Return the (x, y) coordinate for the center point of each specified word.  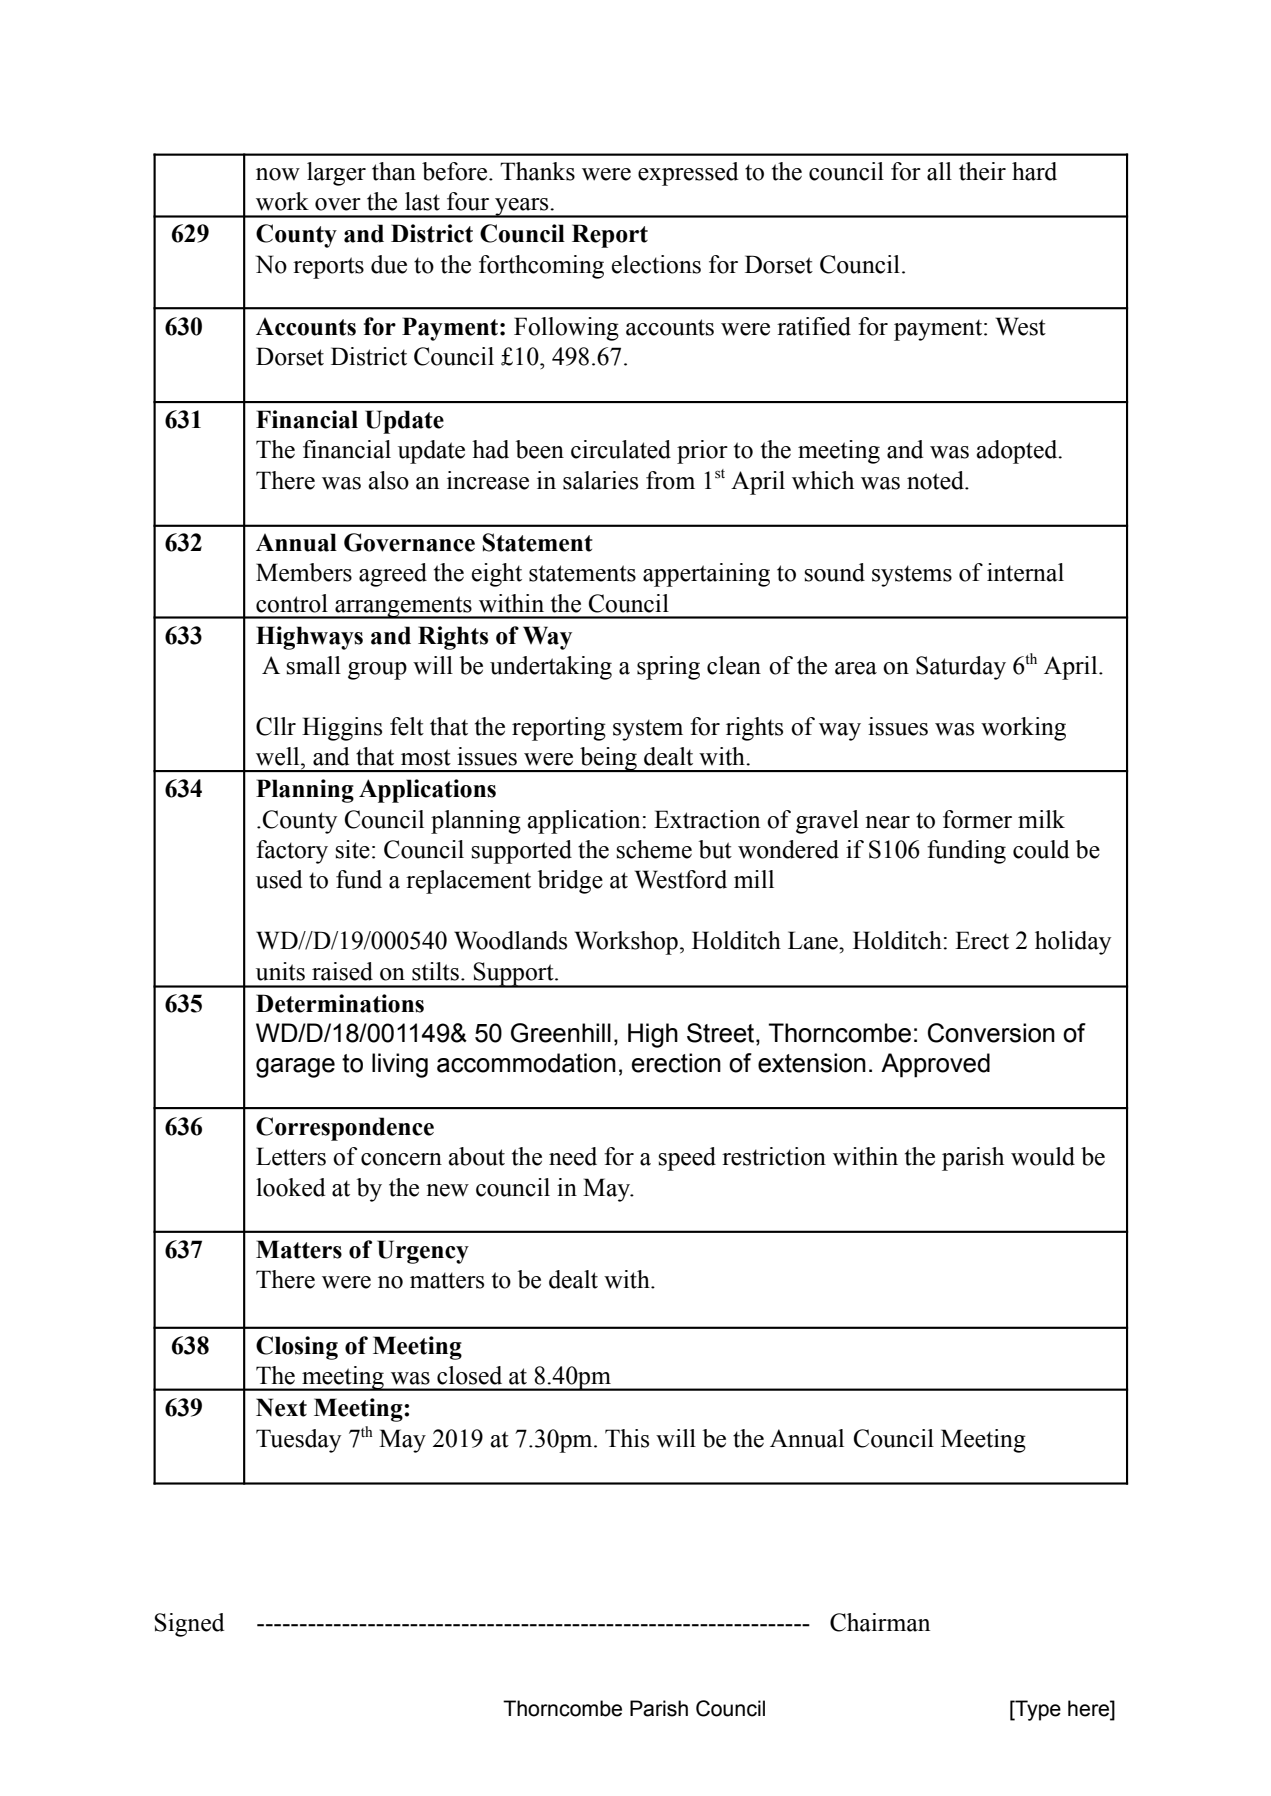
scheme (654, 849)
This (627, 1438)
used (279, 879)
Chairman (880, 1622)
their (982, 171)
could (1041, 849)
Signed (189, 1625)
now (278, 174)
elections (656, 264)
